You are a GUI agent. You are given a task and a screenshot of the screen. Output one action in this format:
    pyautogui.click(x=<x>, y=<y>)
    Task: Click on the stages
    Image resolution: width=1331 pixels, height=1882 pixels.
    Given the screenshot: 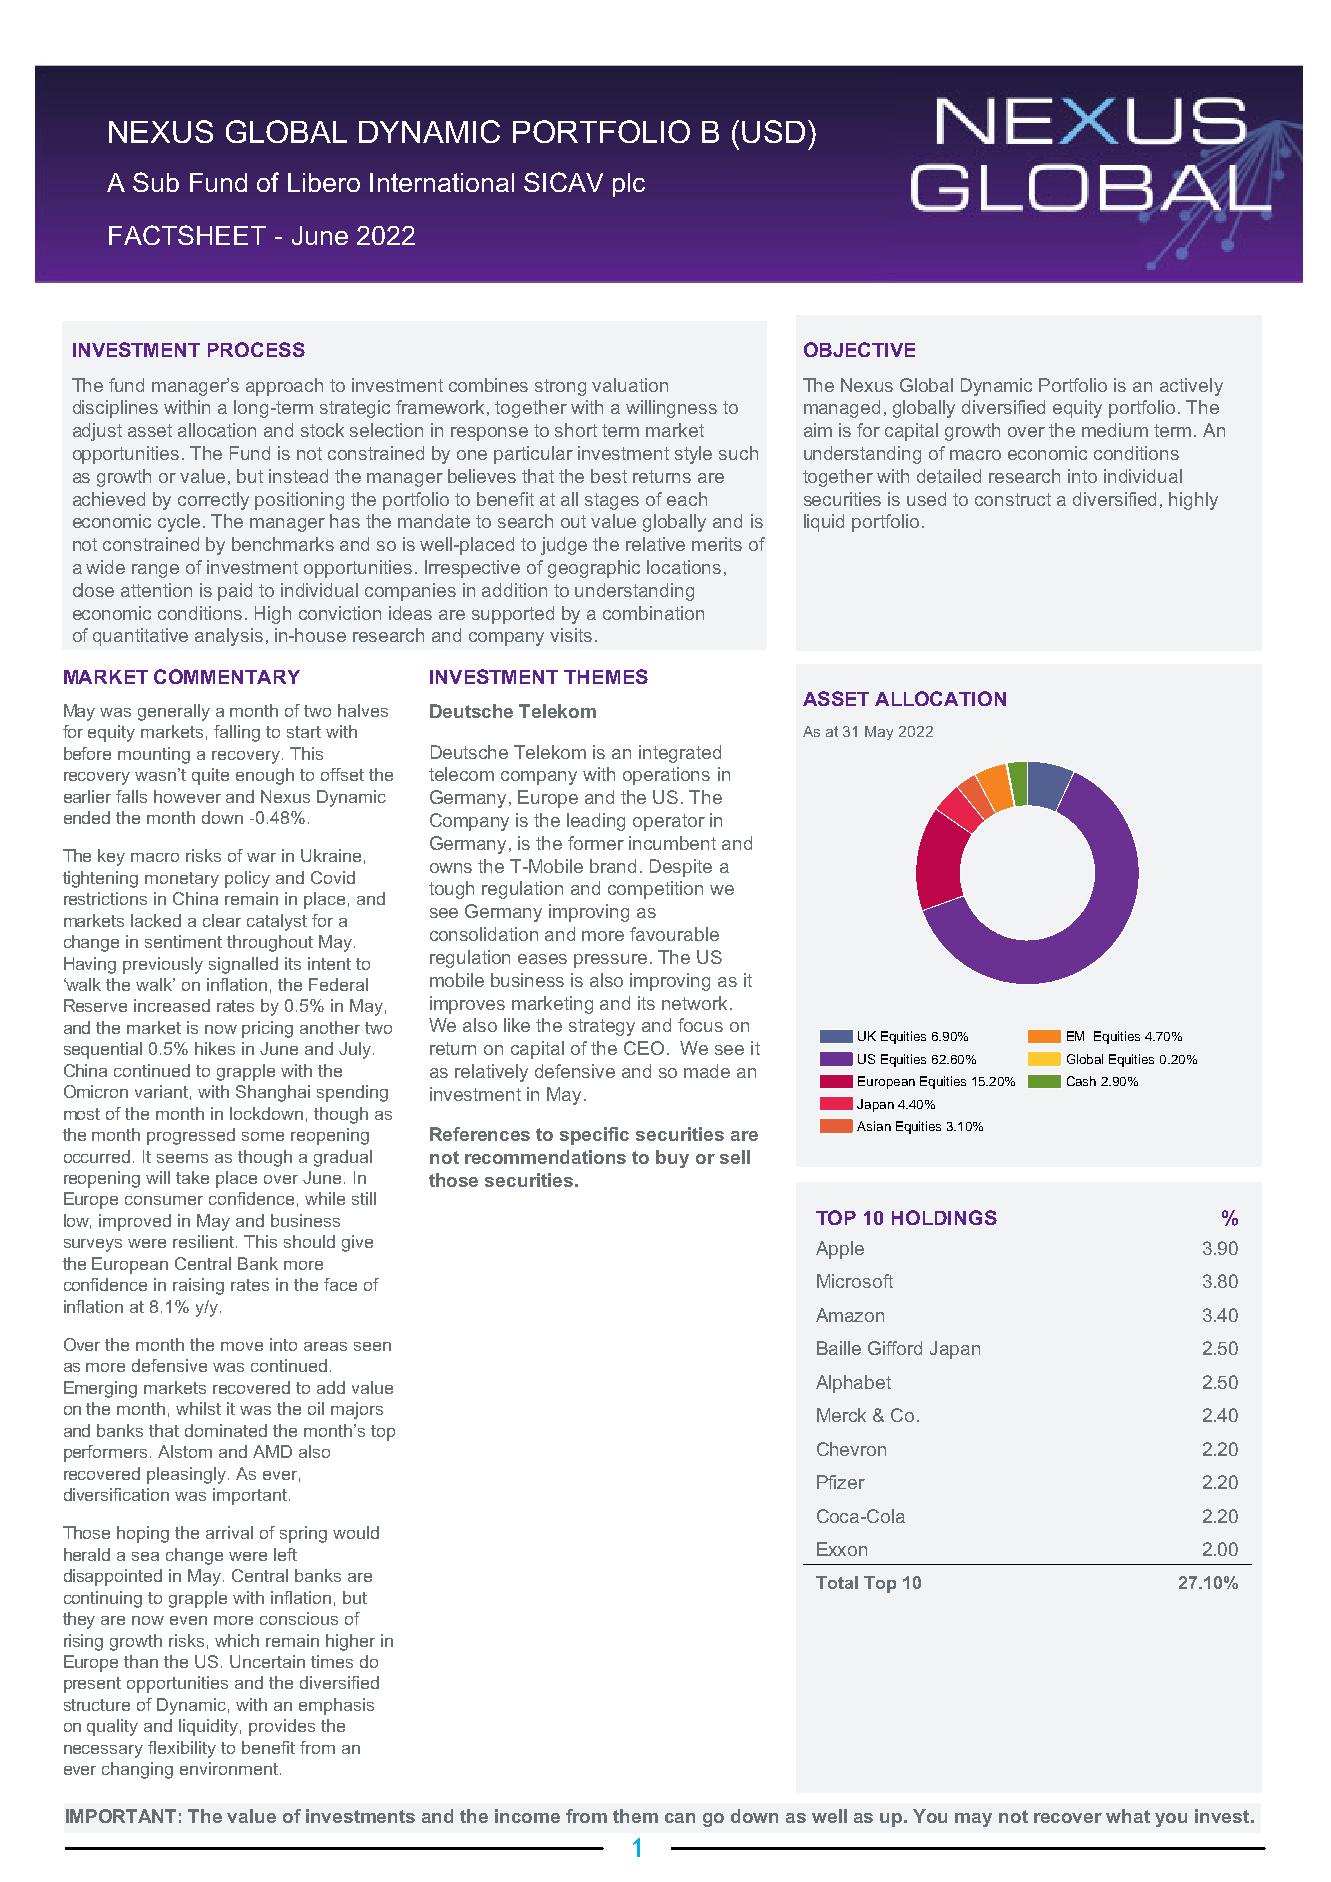 What is the action you would take?
    pyautogui.click(x=612, y=501)
